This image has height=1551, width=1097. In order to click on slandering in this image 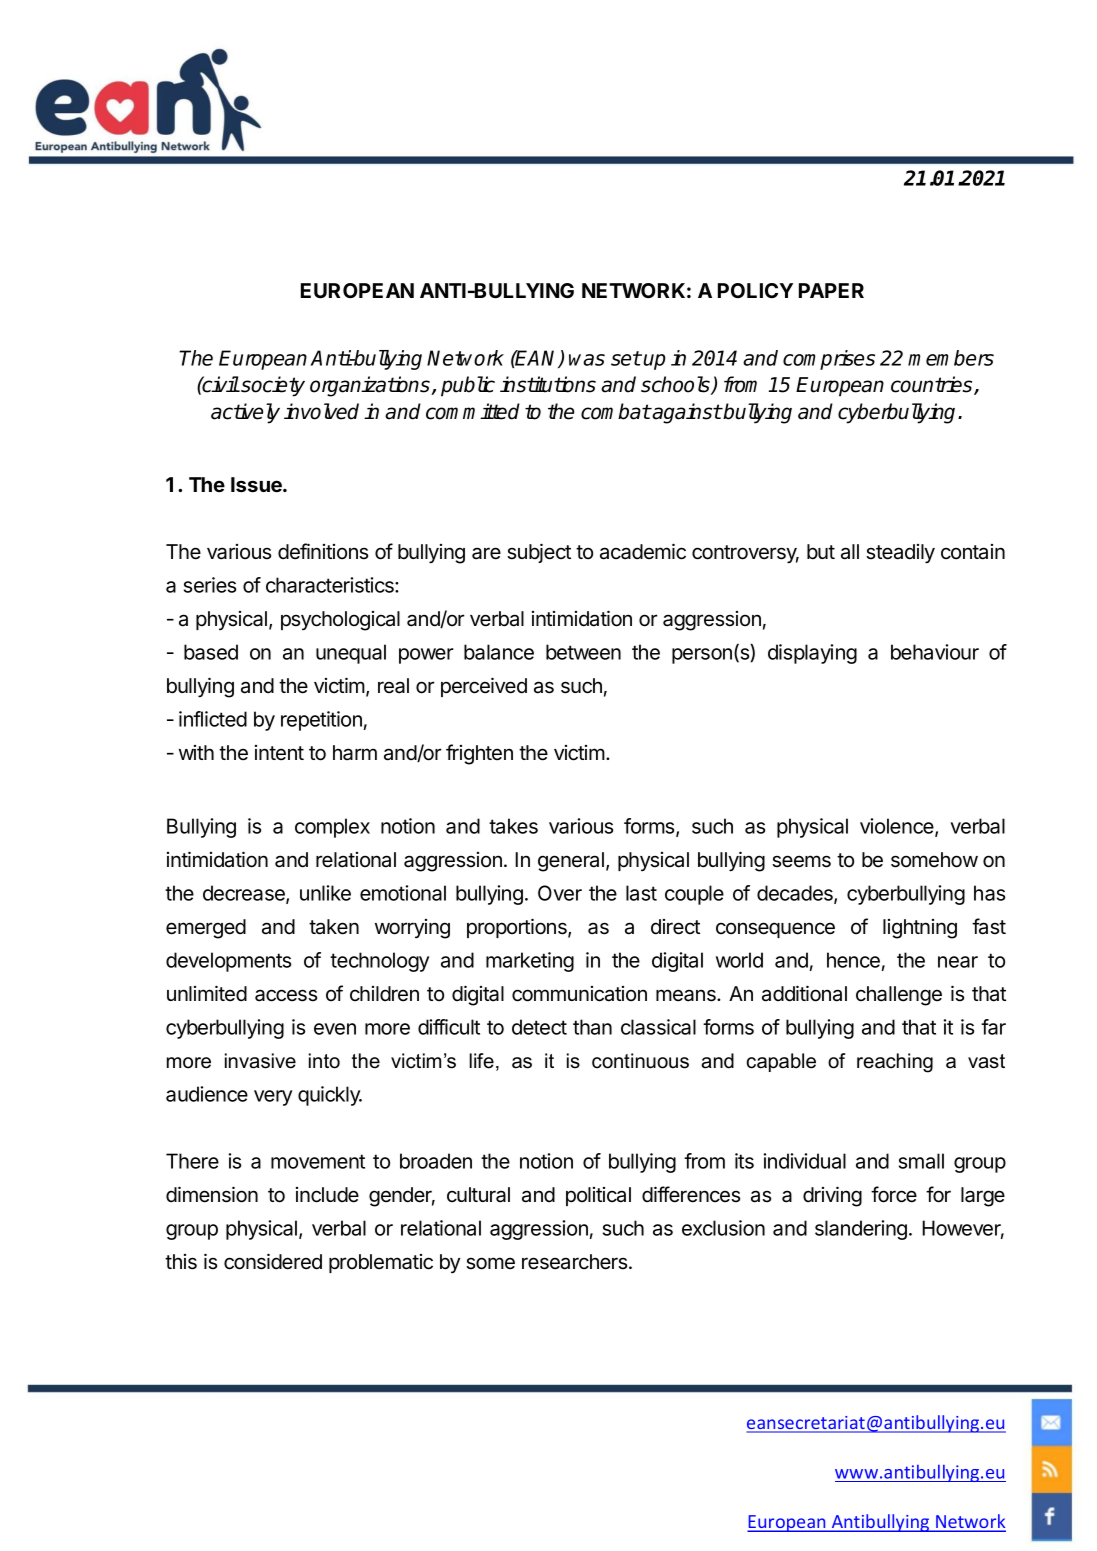, I will do `click(861, 1230)`.
